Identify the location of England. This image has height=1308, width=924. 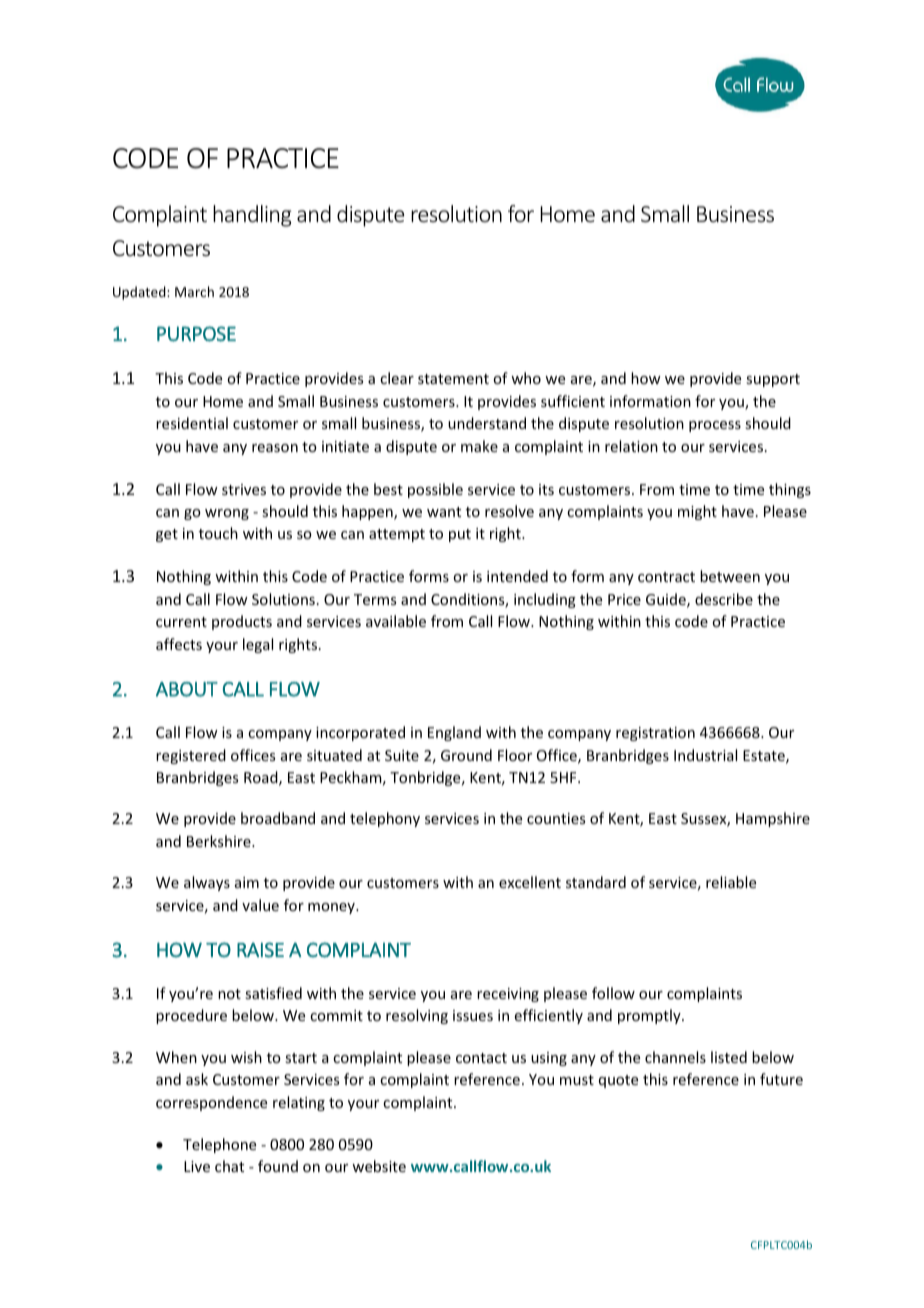
(454, 733).
